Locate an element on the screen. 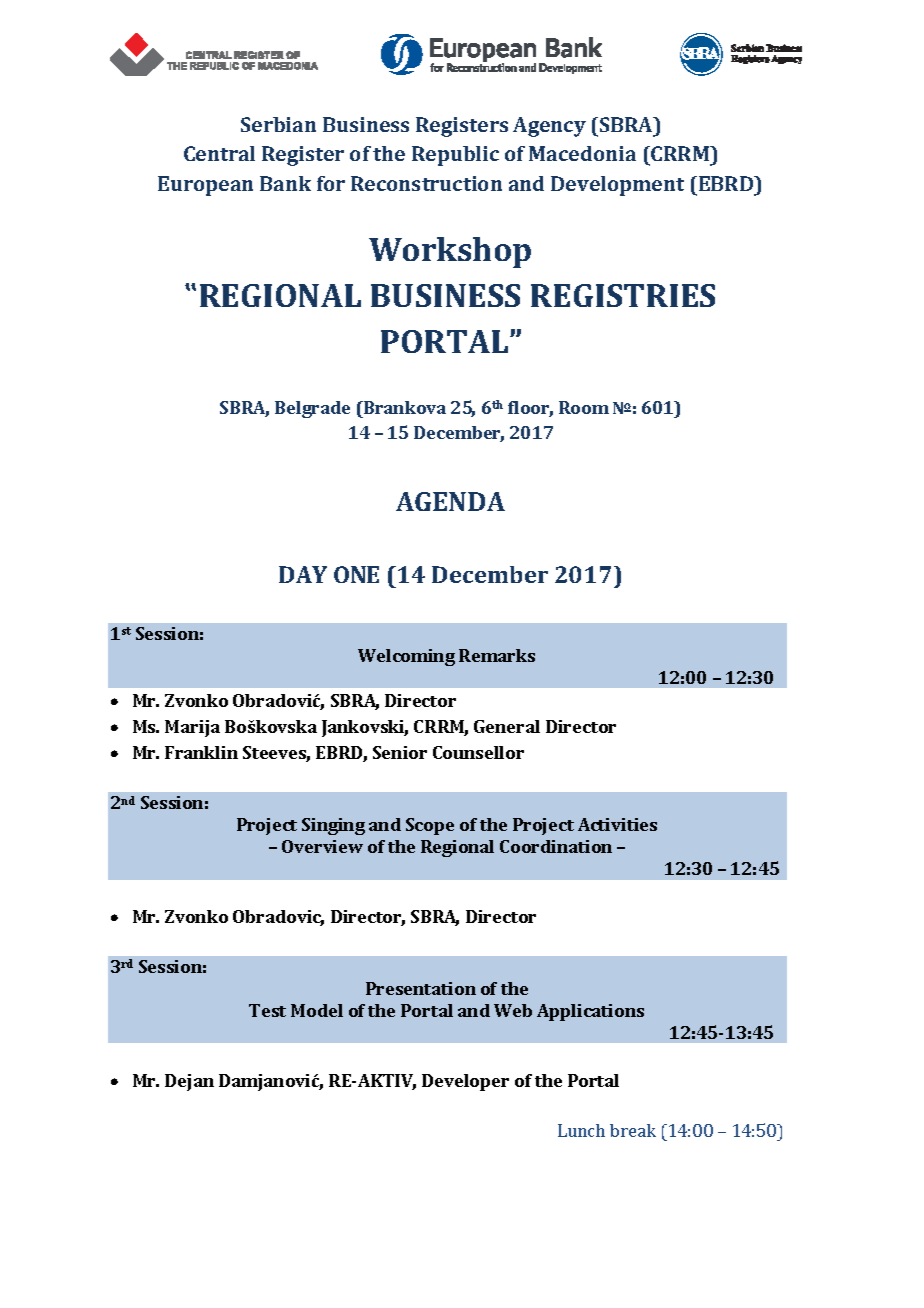 The width and height of the screenshot is (924, 1308). Central is located at coordinates (219, 153).
